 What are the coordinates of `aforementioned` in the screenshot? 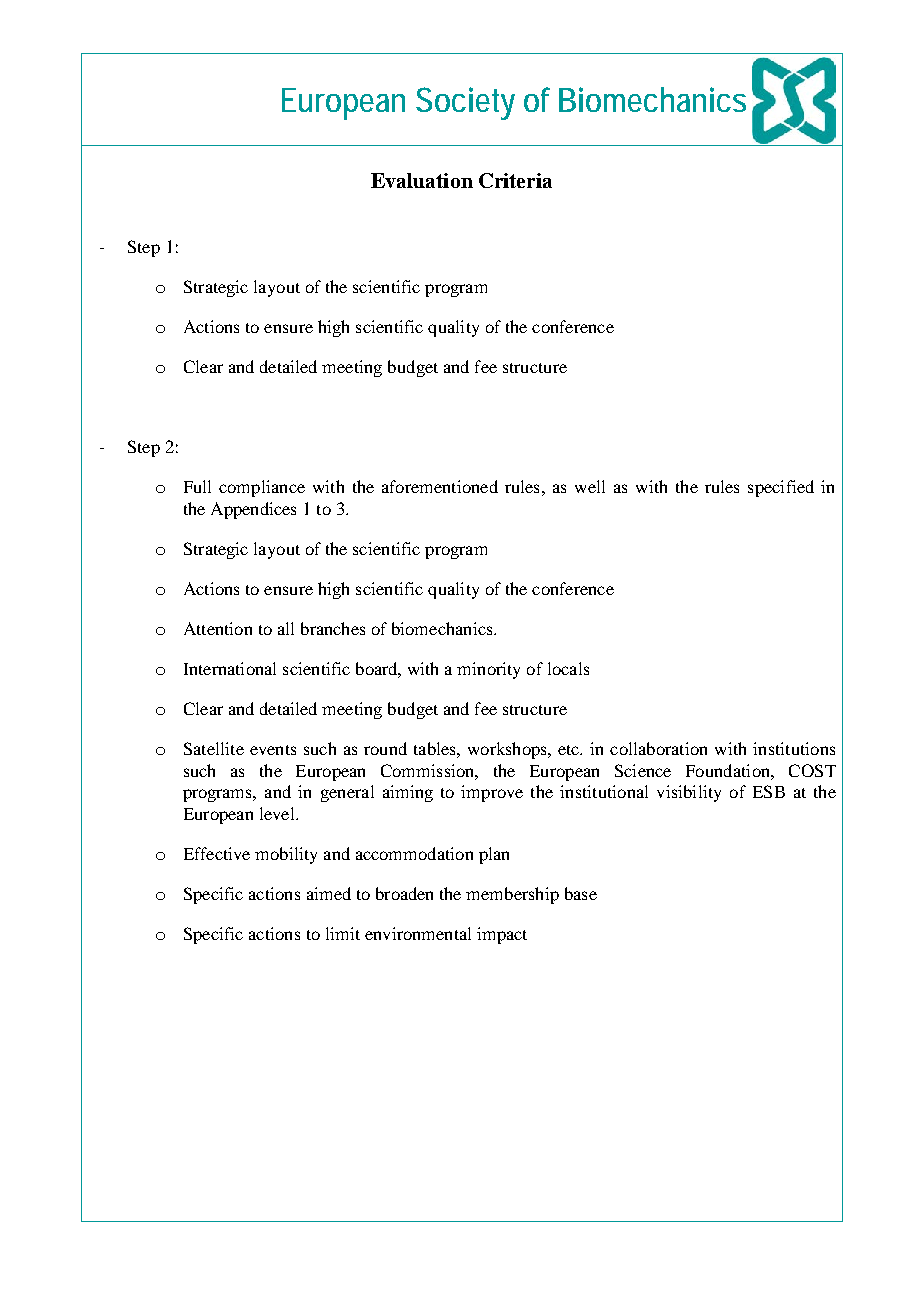 It's located at (440, 486).
